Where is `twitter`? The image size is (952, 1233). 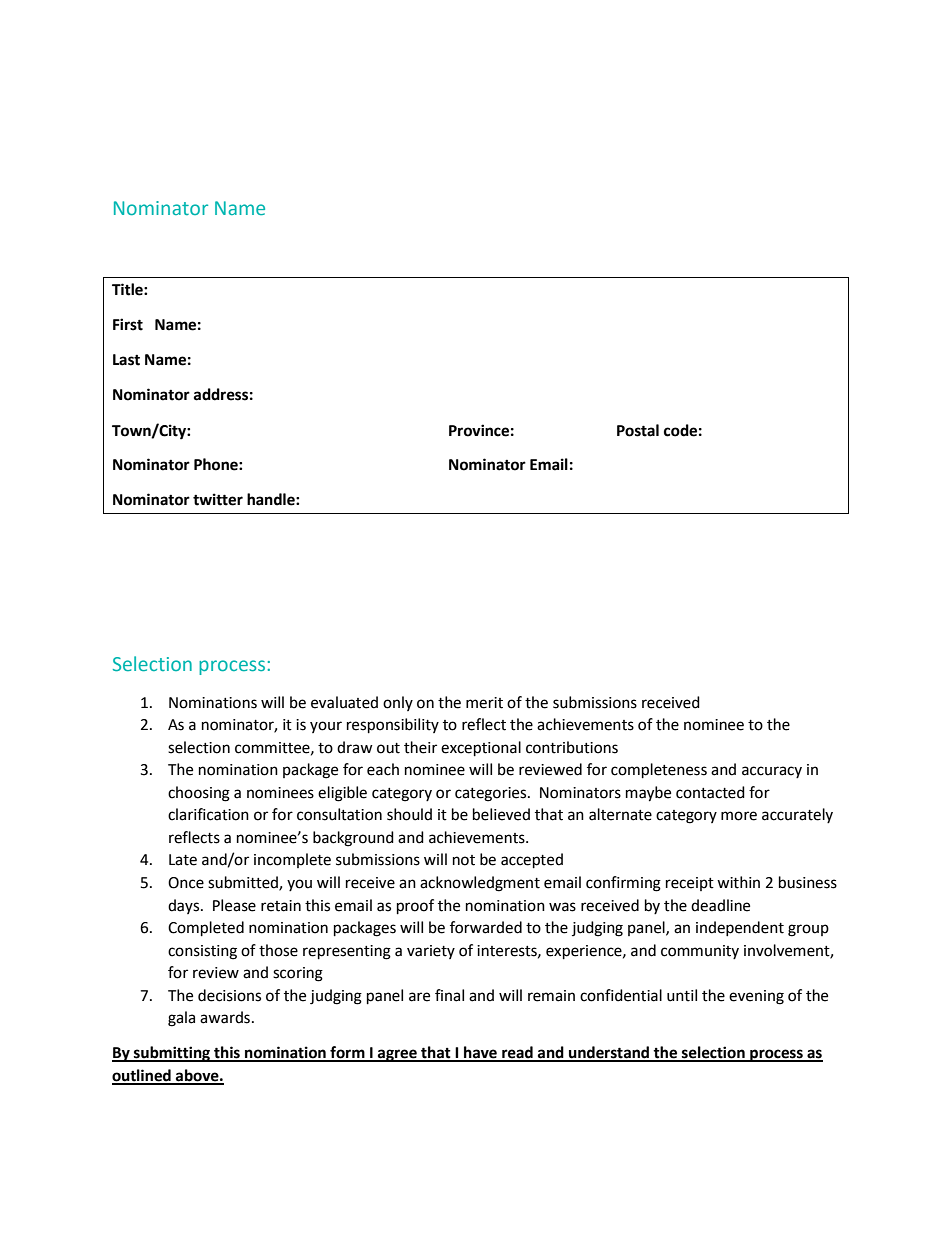
twitter is located at coordinates (218, 499).
